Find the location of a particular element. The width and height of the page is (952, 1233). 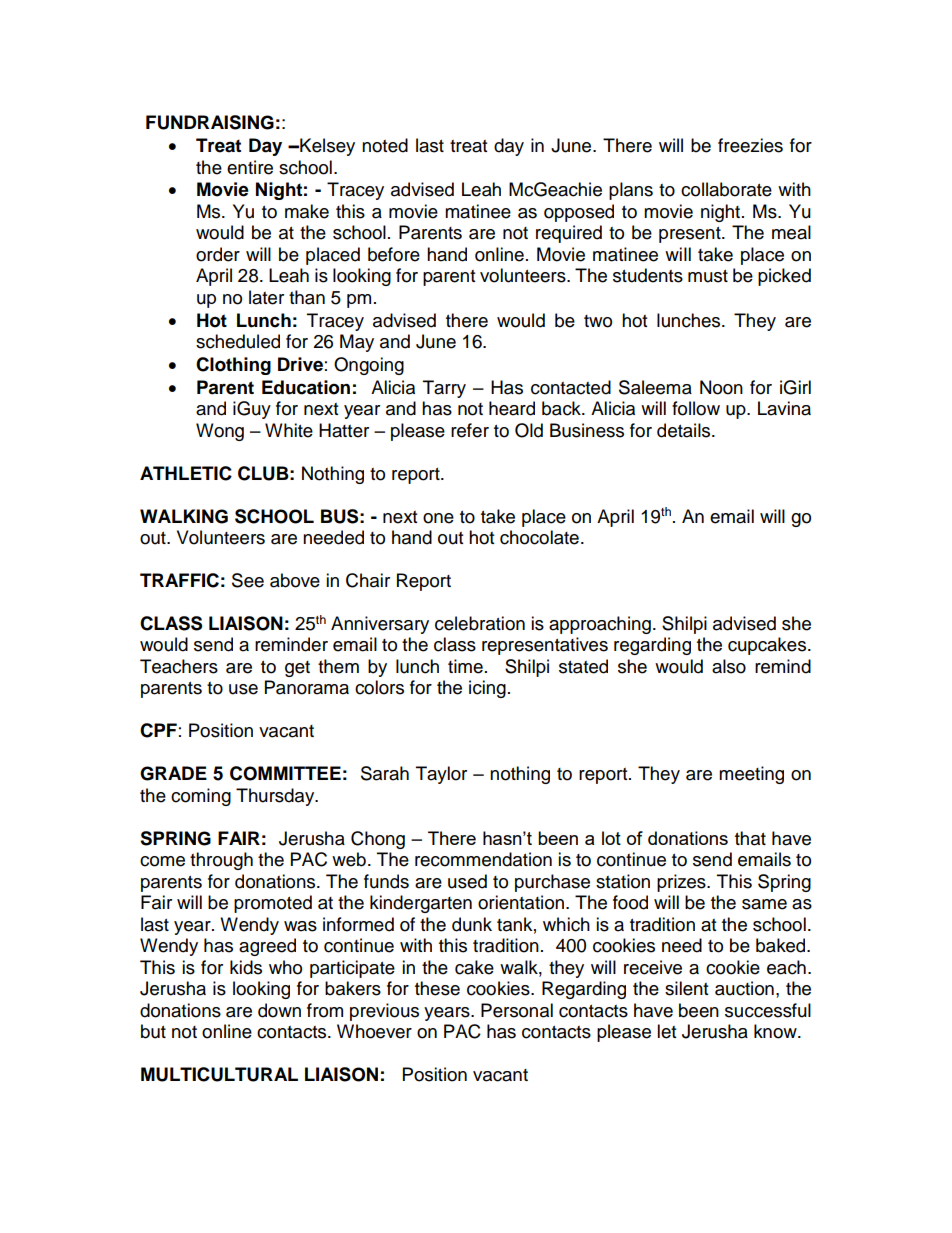

noted is located at coordinates (385, 145).
